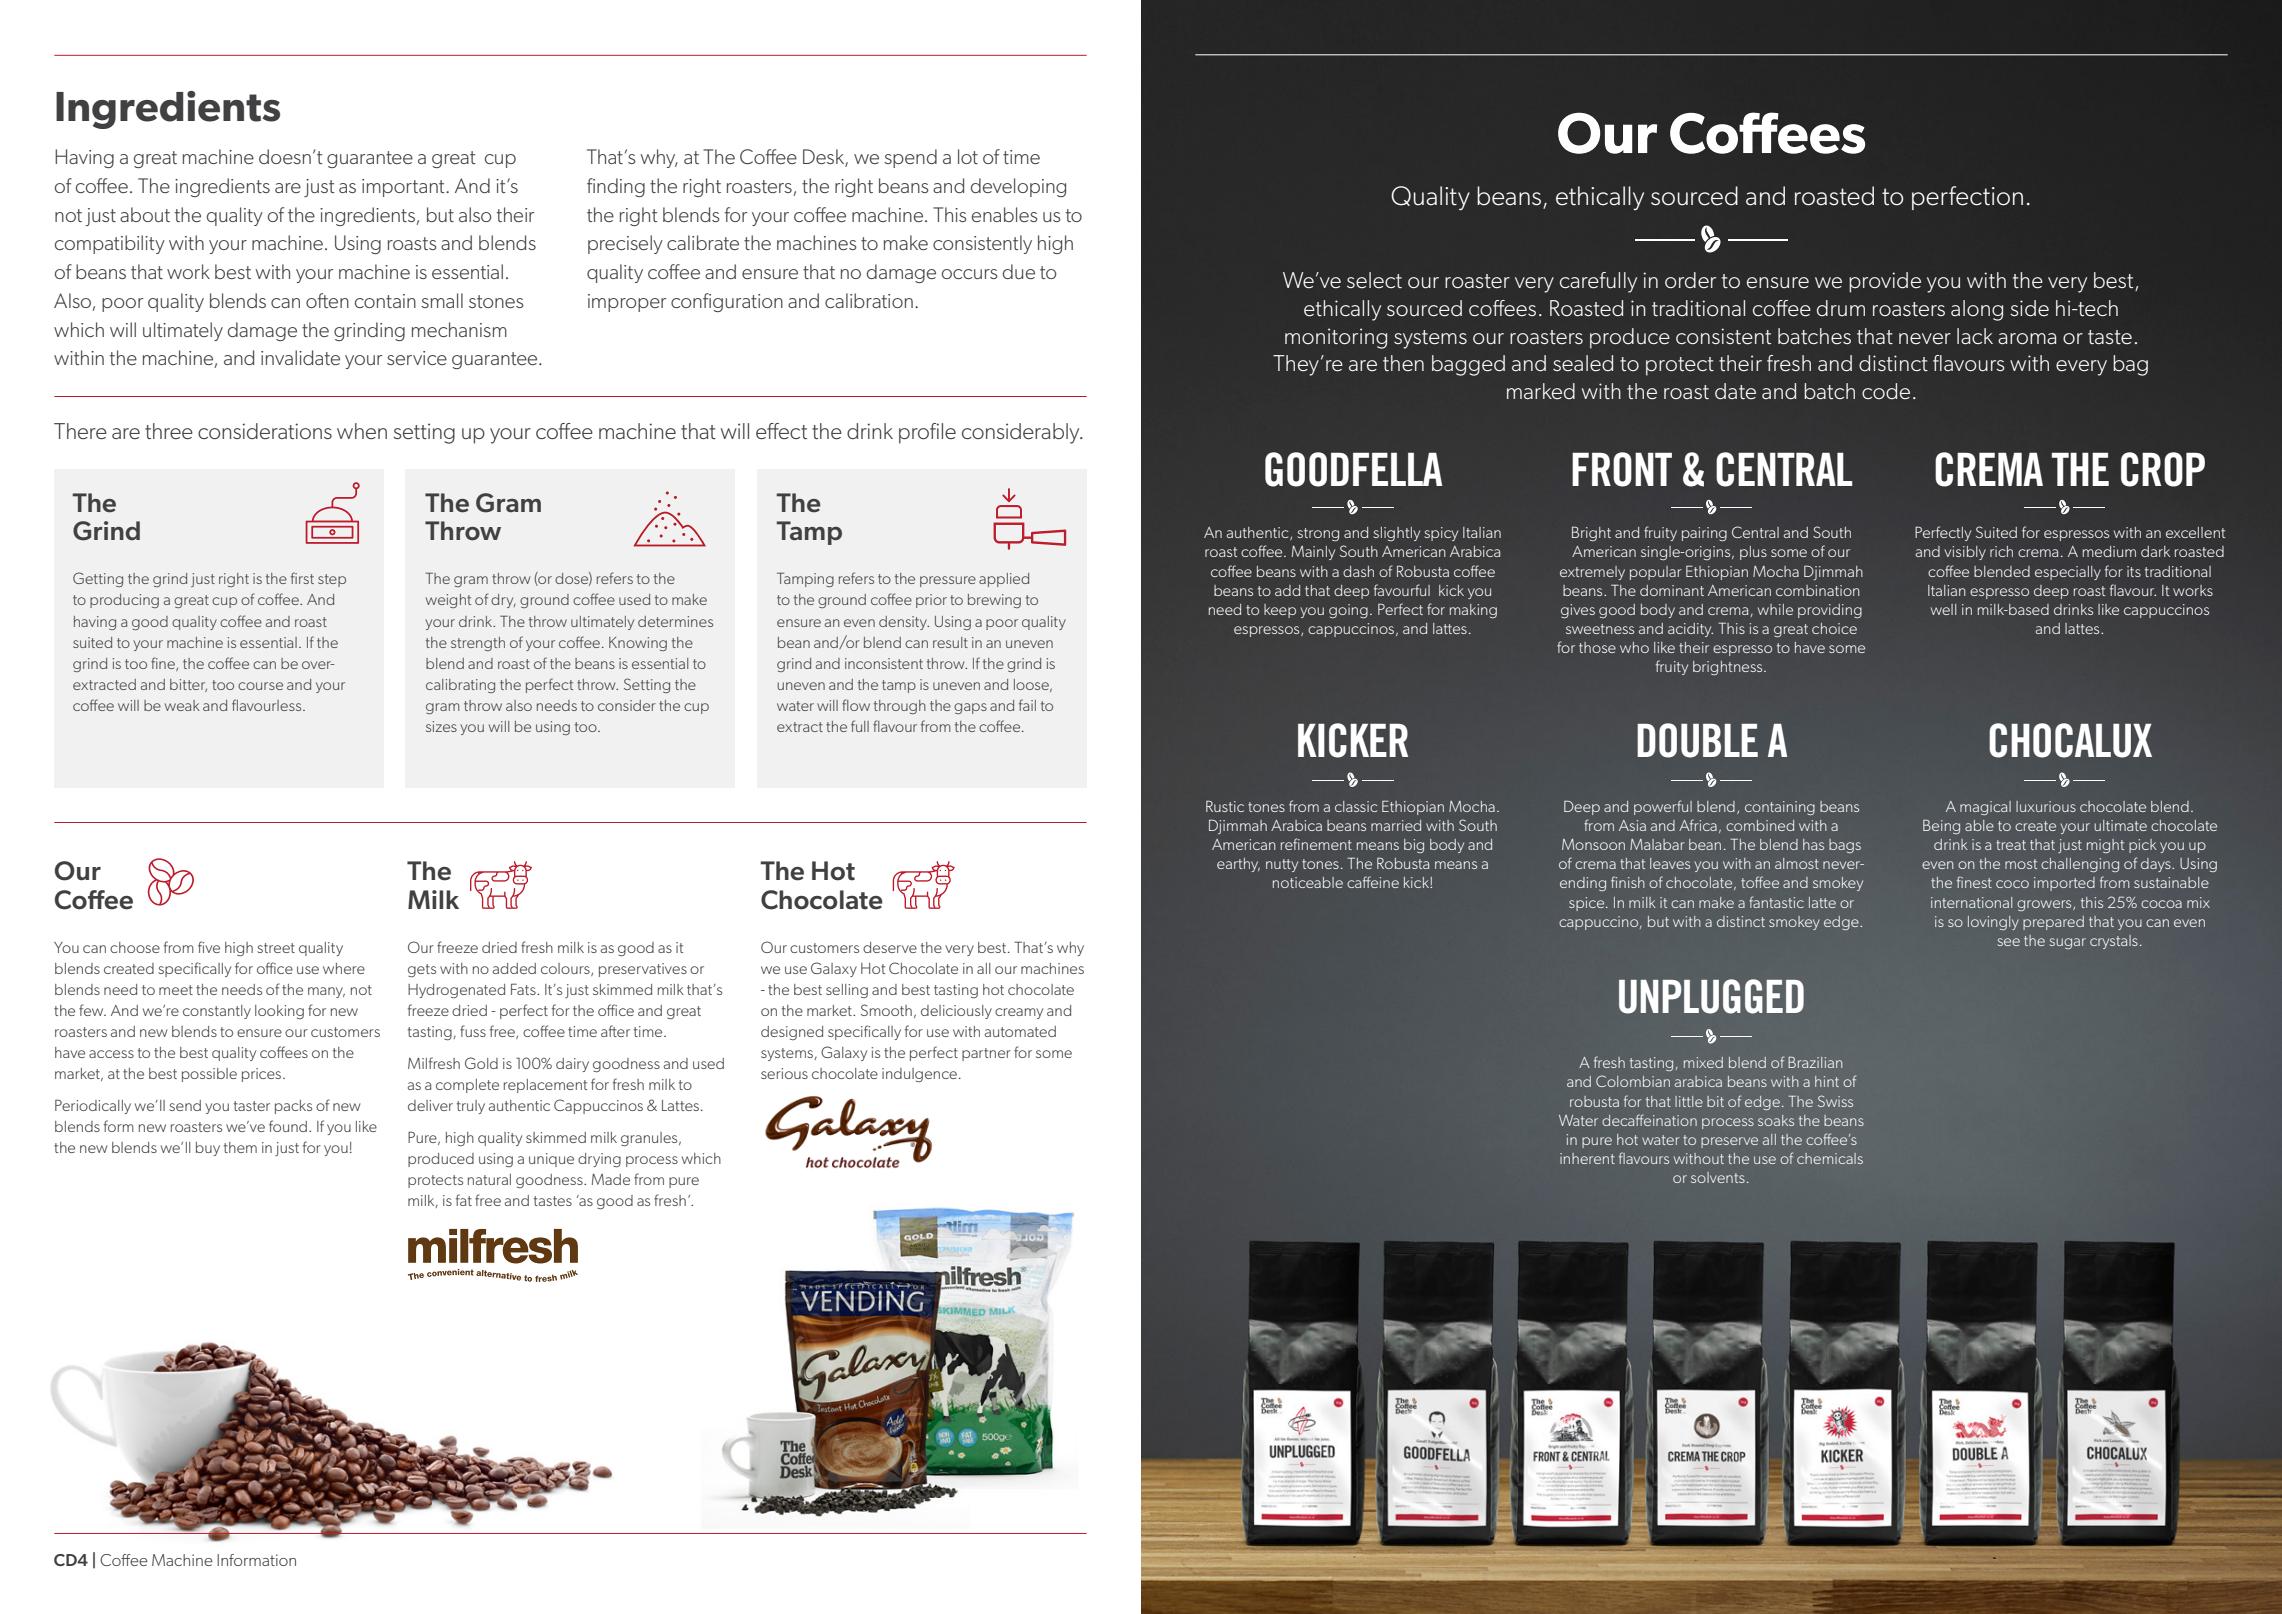  Describe the element at coordinates (1318, 535) in the page. I see `strong` at that location.
